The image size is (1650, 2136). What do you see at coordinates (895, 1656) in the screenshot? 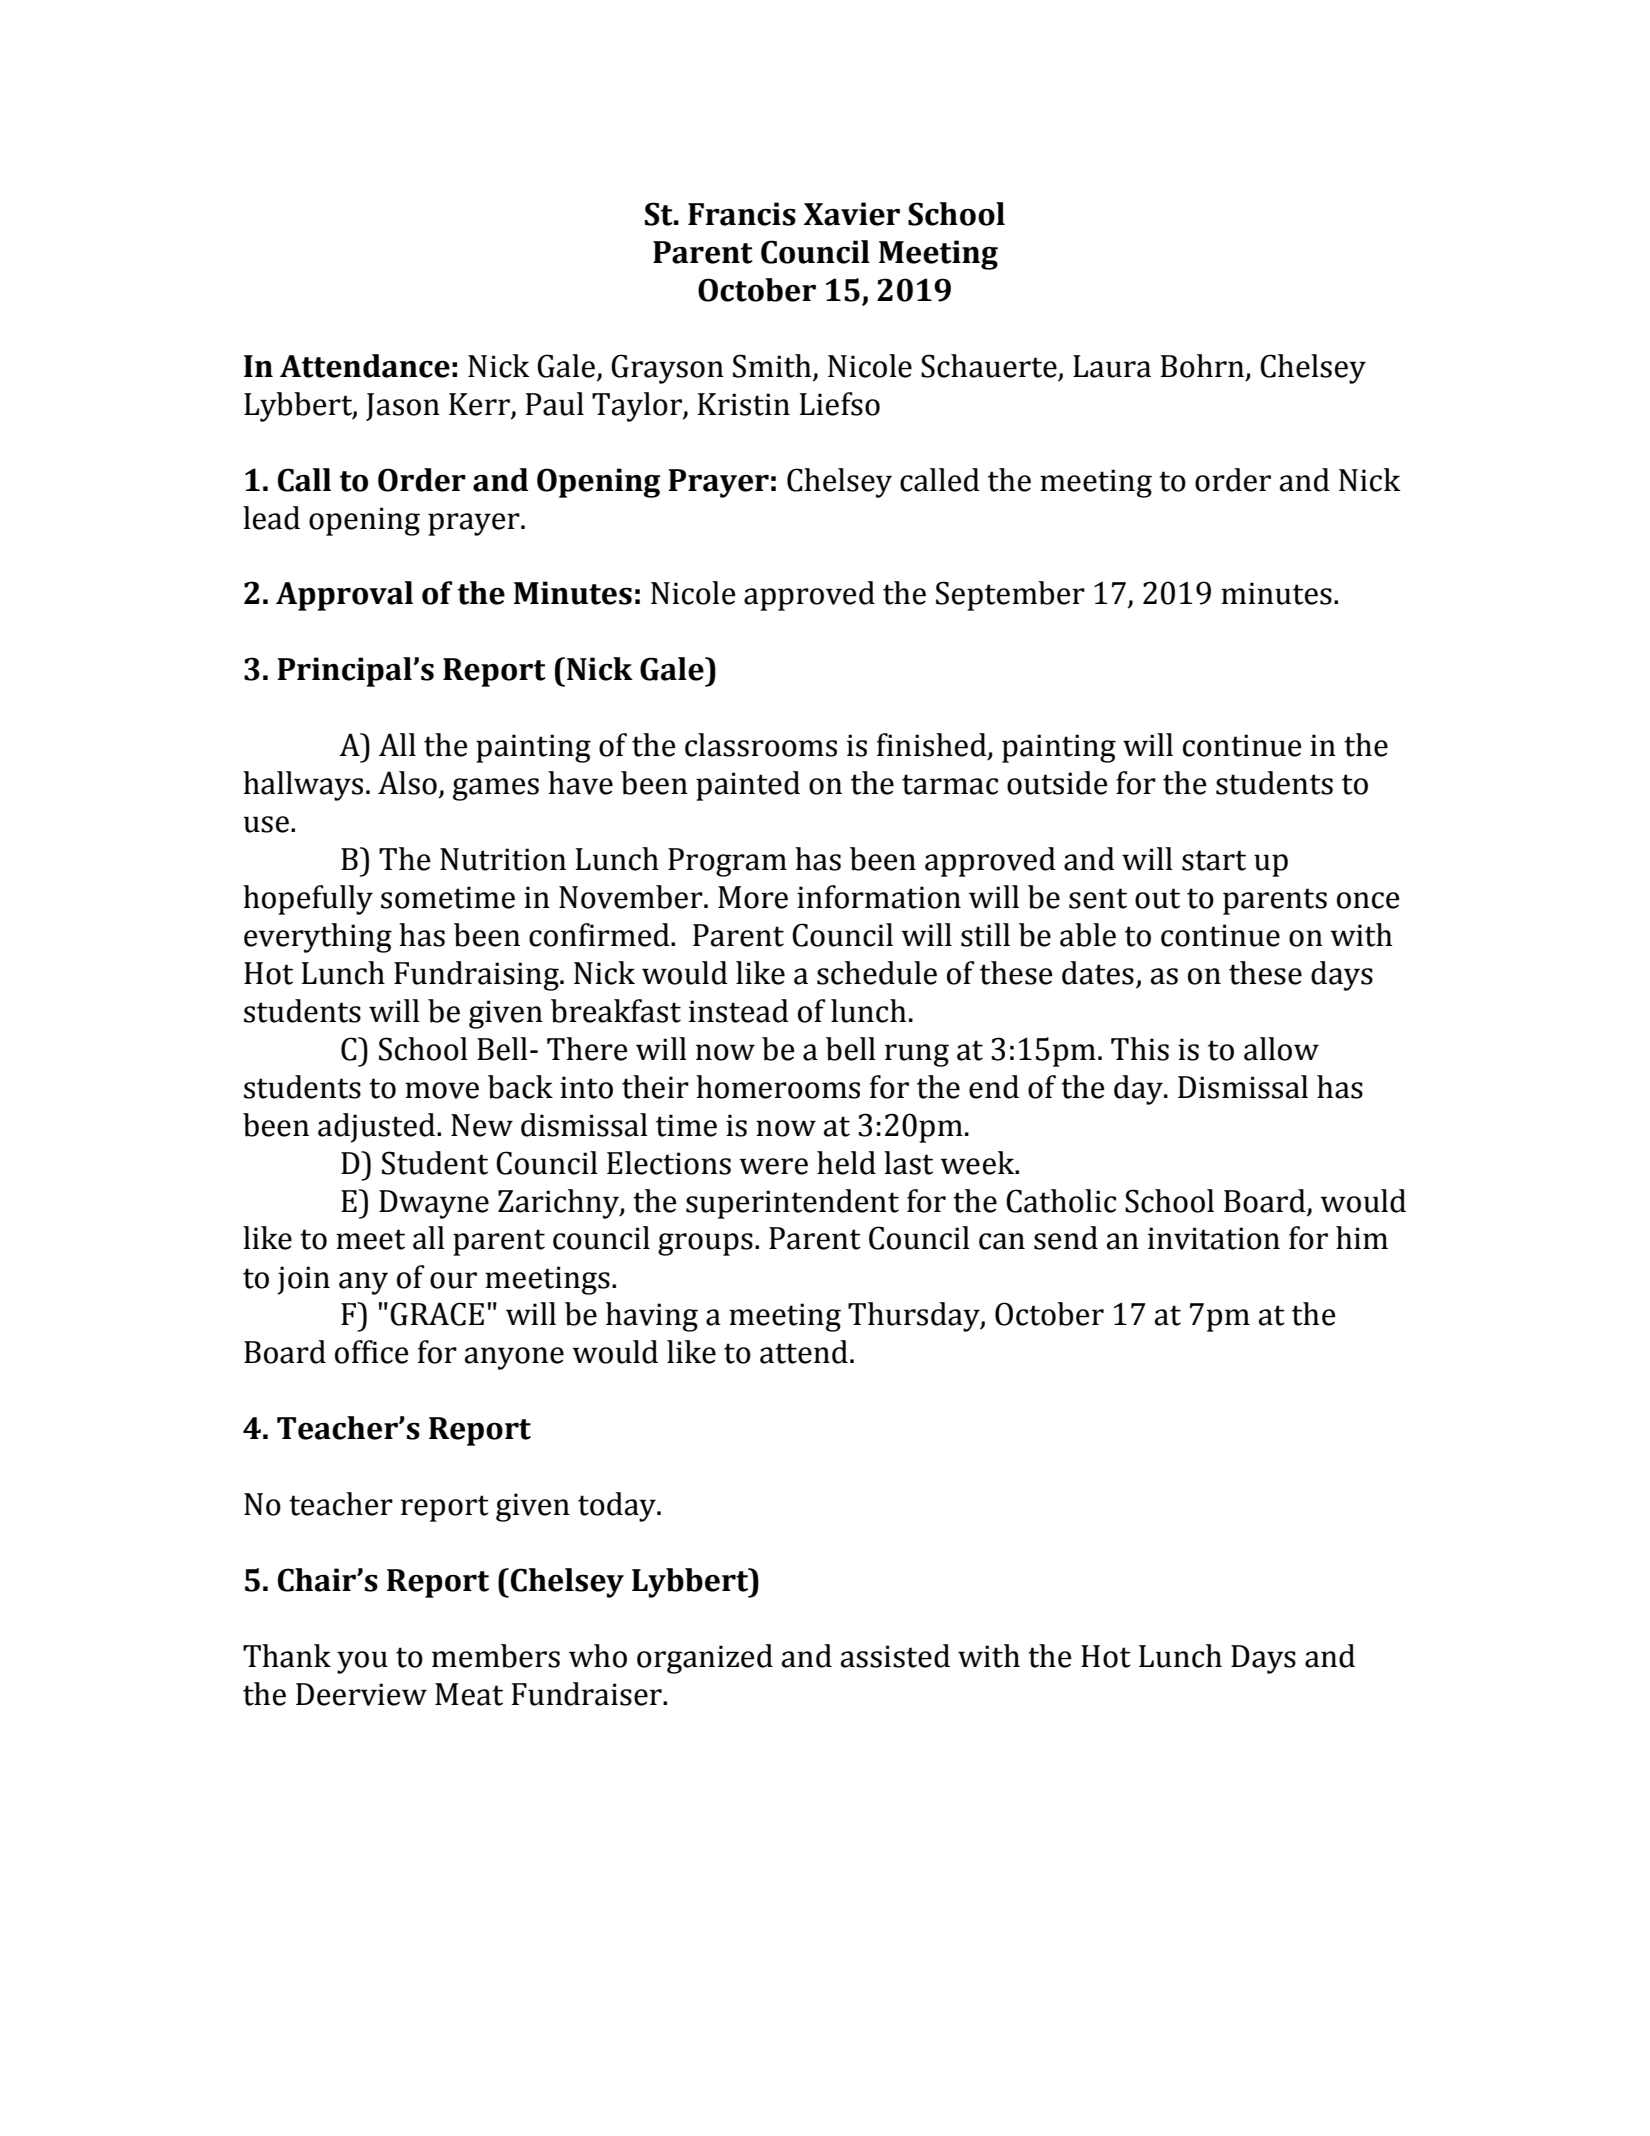
I see `assisted` at bounding box center [895, 1656].
